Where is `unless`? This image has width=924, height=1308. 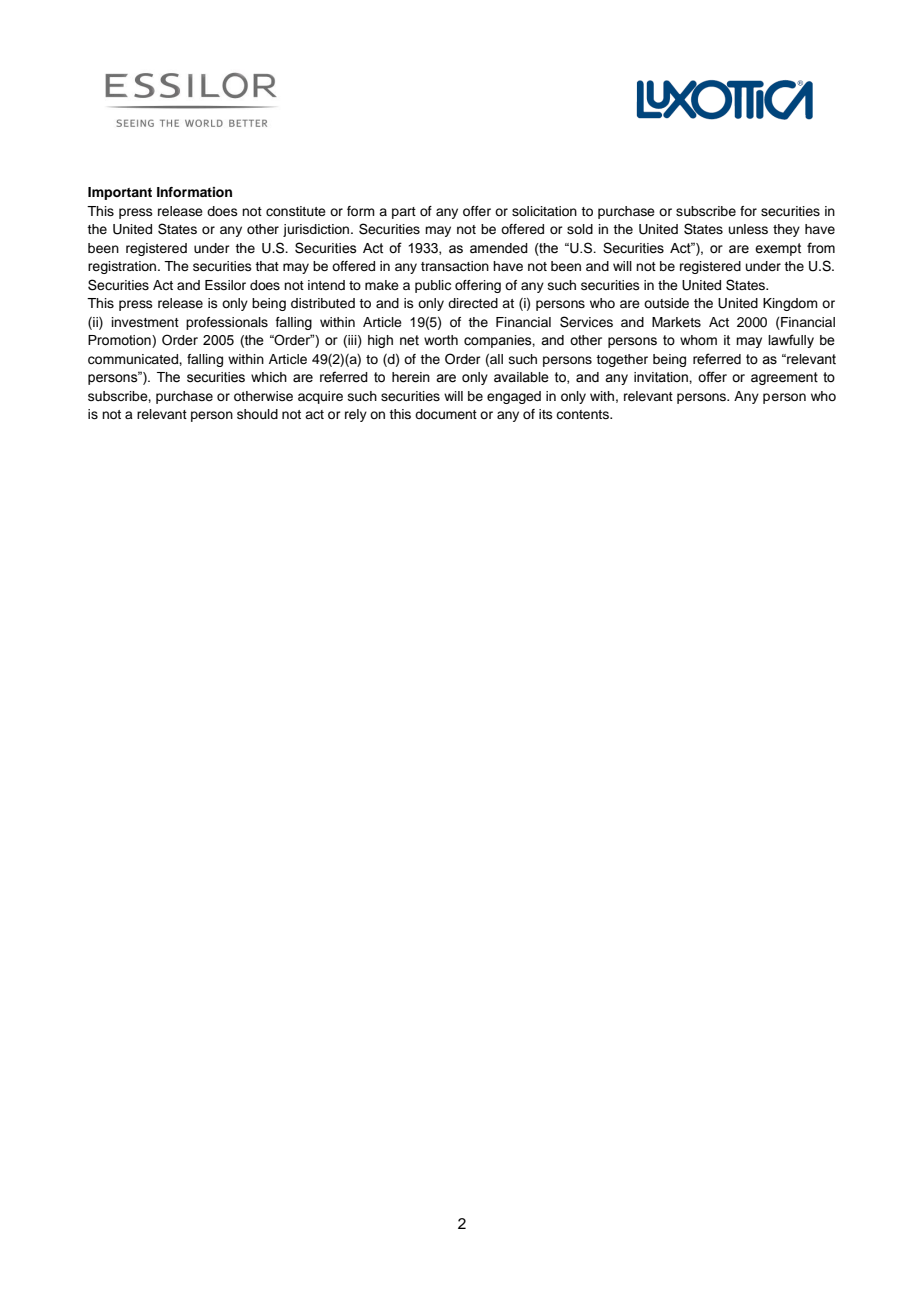 unless is located at coordinates (748, 229).
